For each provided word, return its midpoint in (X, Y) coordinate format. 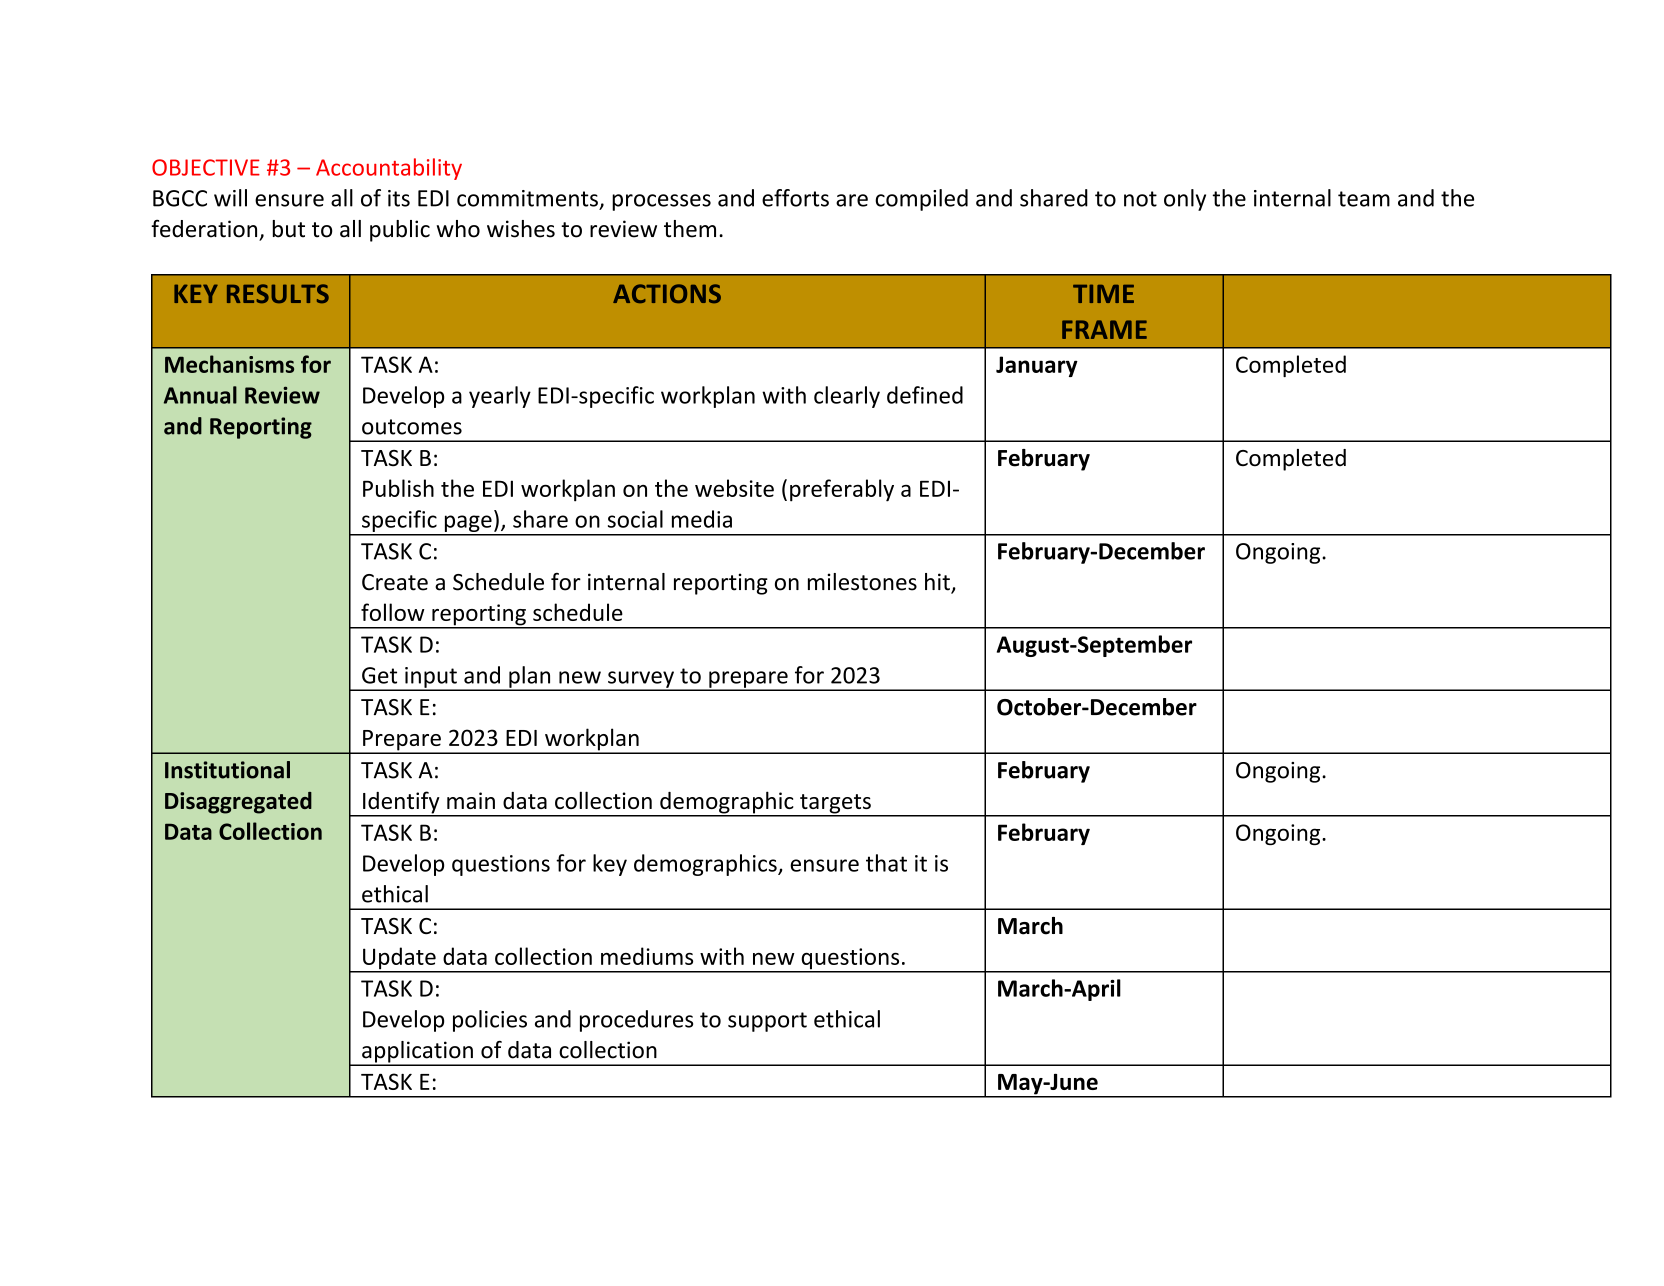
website (734, 488)
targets (835, 805)
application (417, 1053)
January (1037, 366)
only (1185, 200)
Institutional (227, 770)
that (886, 863)
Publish (398, 488)
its (399, 198)
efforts (795, 198)
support (767, 1022)
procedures (636, 1021)
